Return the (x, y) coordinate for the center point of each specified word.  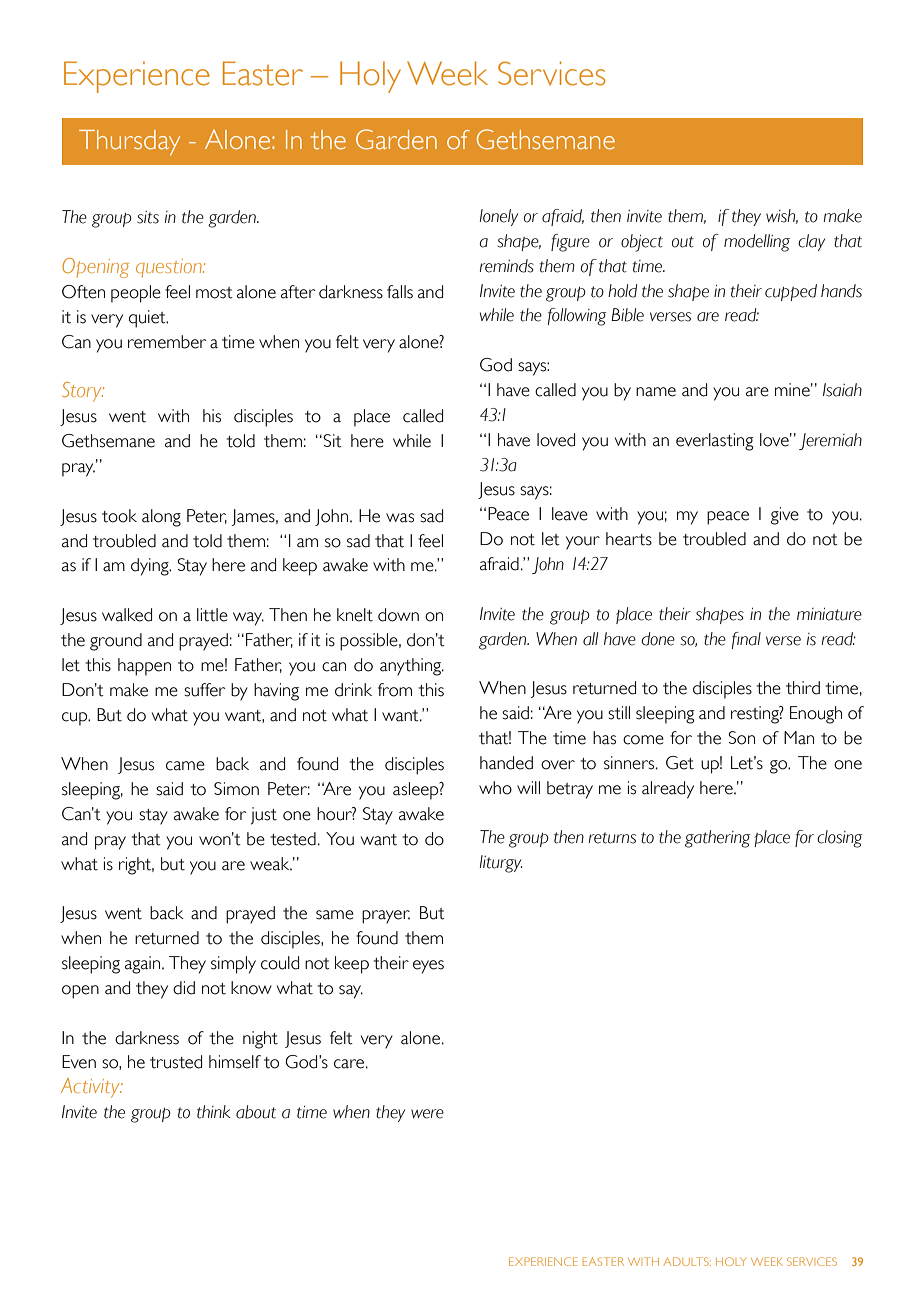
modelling (757, 243)
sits (148, 217)
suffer (205, 690)
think (214, 1112)
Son (741, 738)
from (395, 690)
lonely (499, 217)
